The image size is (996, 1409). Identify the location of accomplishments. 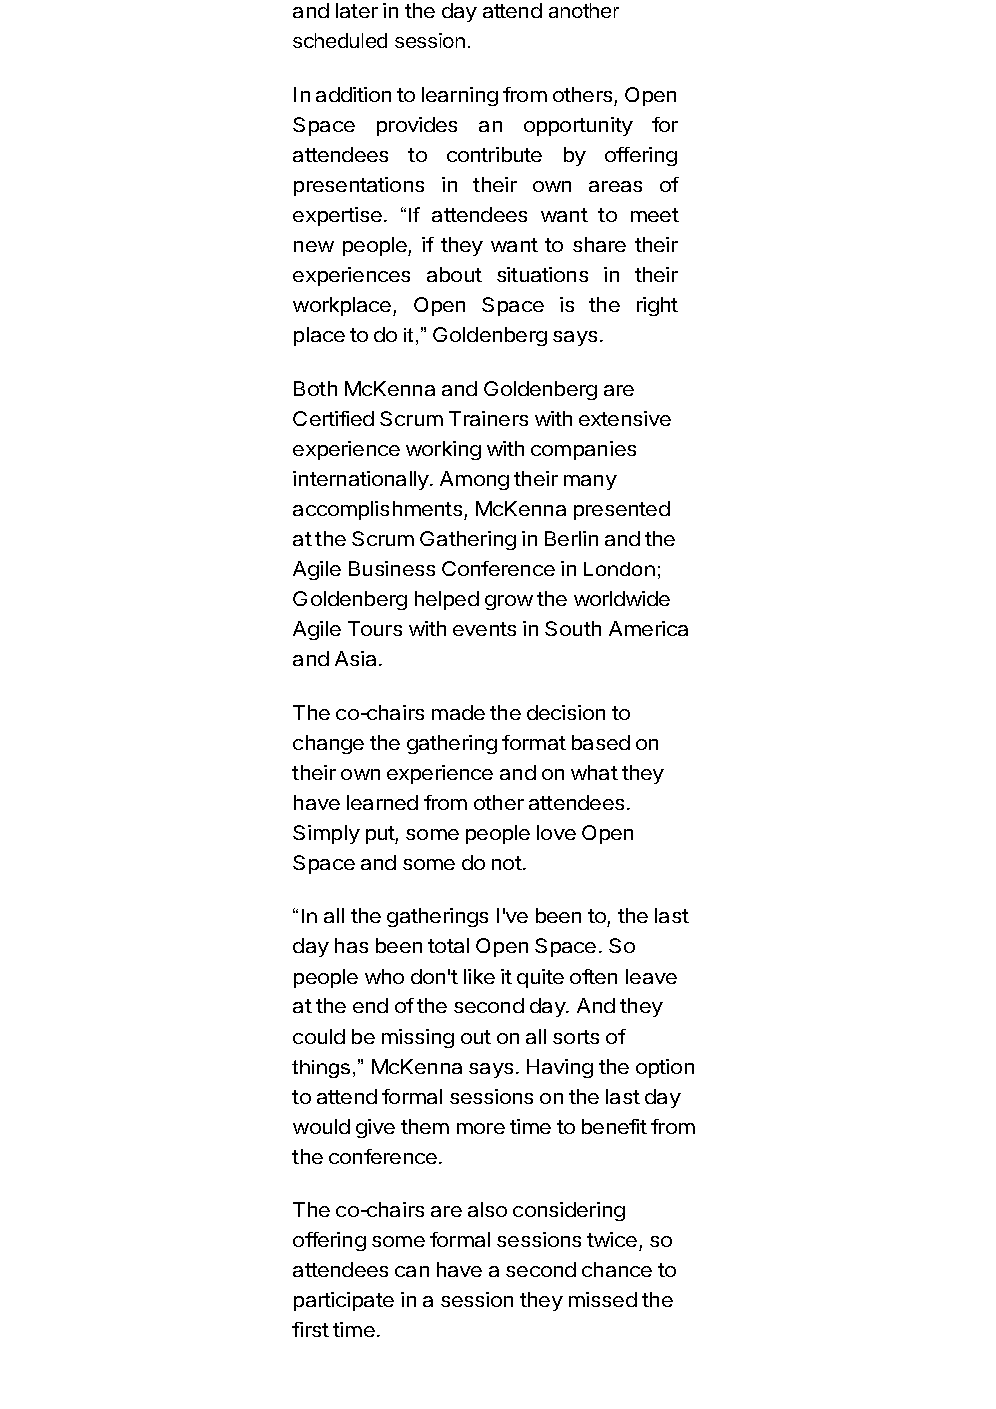
(379, 510).
